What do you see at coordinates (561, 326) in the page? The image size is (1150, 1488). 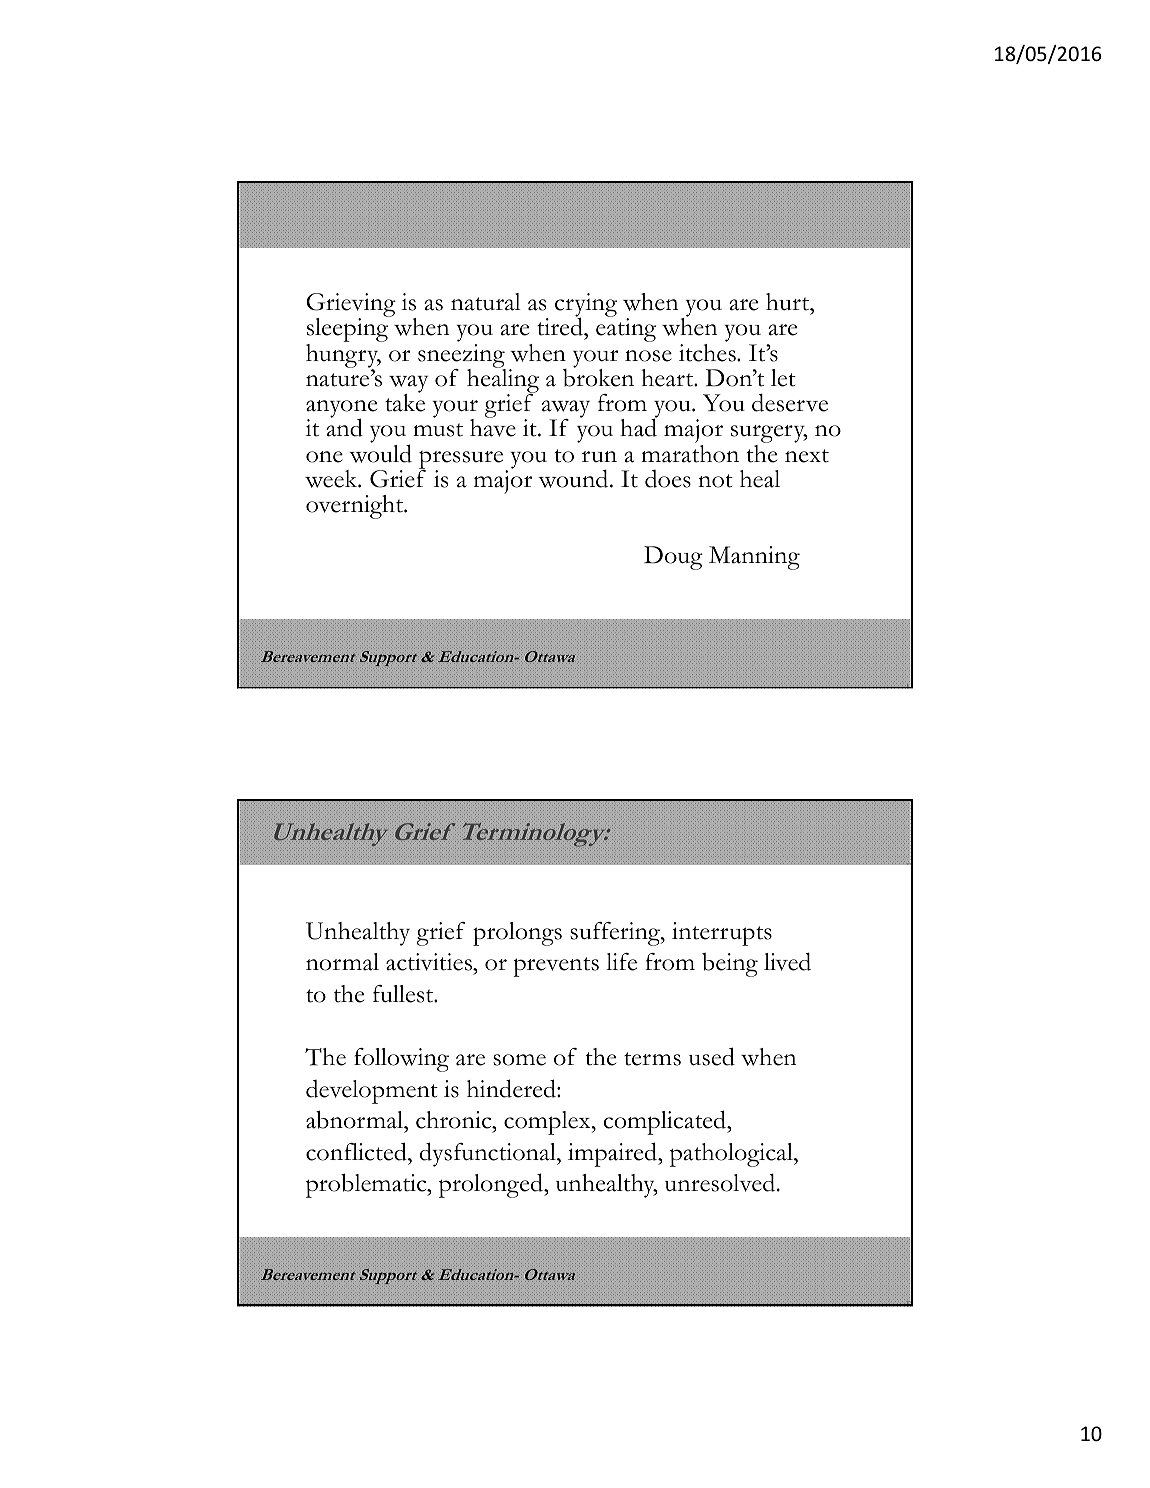 I see `tired` at bounding box center [561, 326].
